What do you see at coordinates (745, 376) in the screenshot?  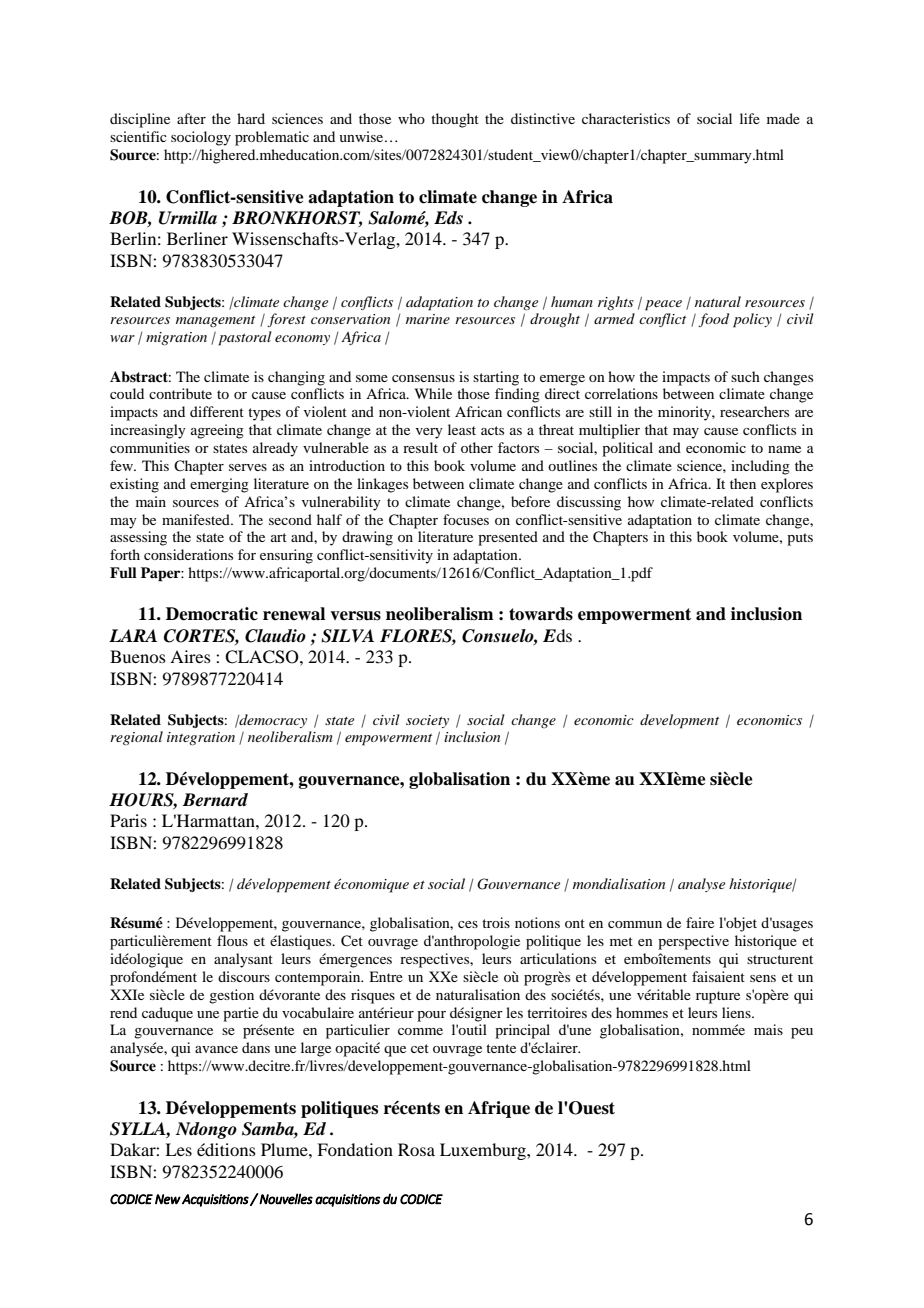 I see `such` at bounding box center [745, 376].
